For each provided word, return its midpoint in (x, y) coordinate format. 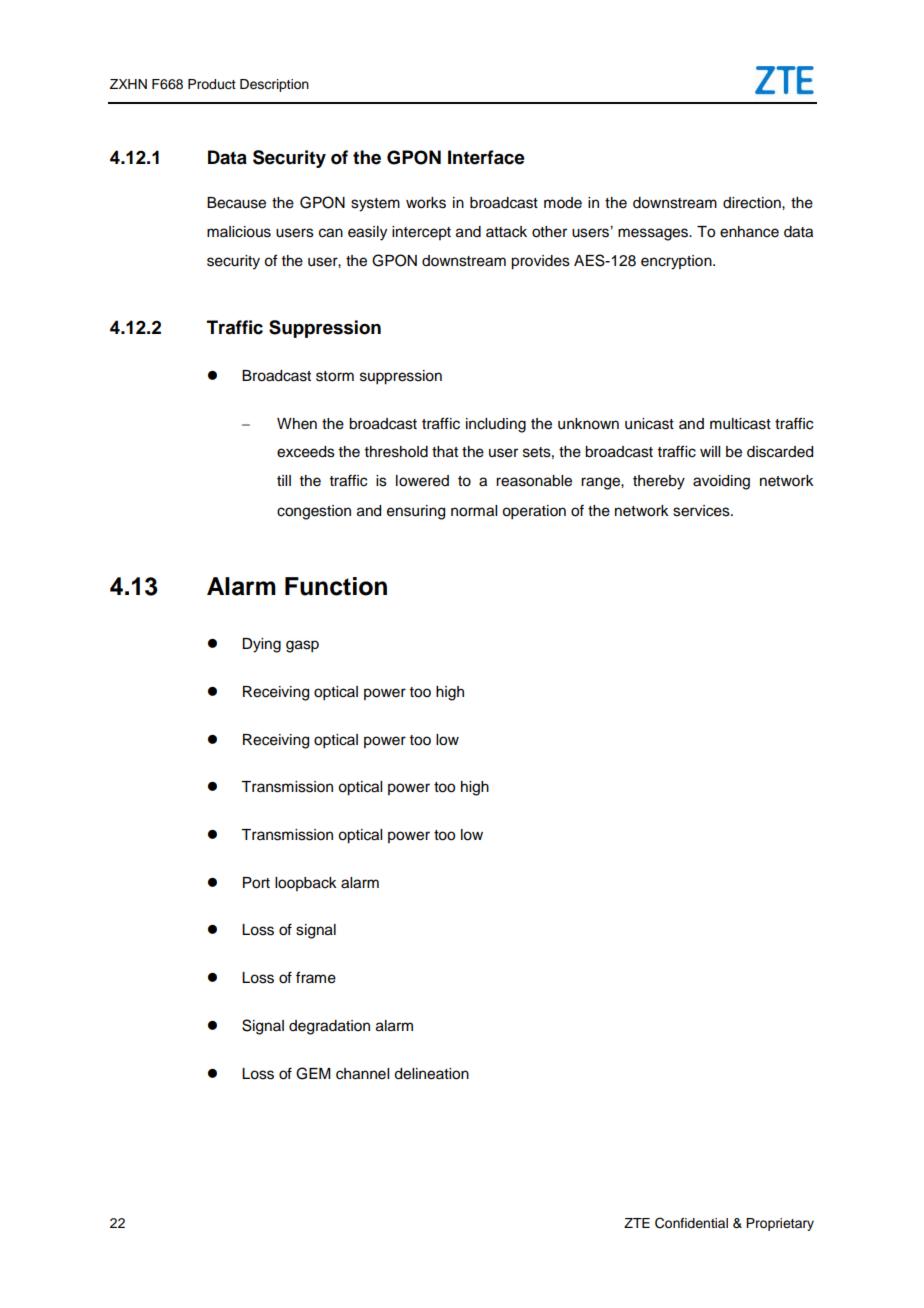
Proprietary (780, 1224)
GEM (313, 1073)
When (297, 424)
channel (362, 1074)
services (702, 511)
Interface (486, 157)
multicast (740, 424)
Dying (261, 645)
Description (274, 85)
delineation (431, 1074)
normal (474, 511)
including (496, 425)
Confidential (691, 1223)
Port (256, 883)
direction (753, 203)
